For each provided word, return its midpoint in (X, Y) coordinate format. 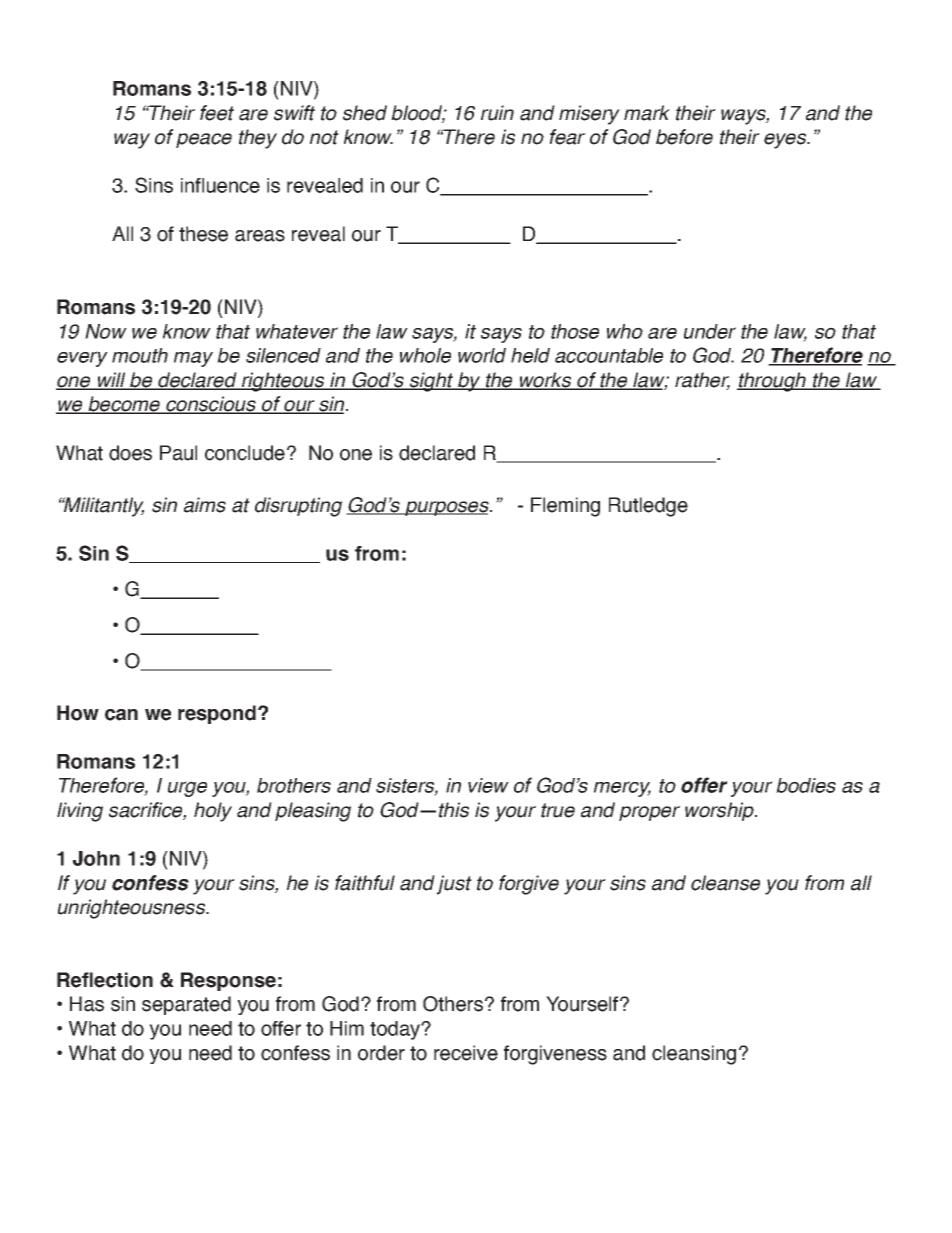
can (121, 715)
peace (204, 140)
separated (186, 1005)
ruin (497, 113)
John (96, 858)
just (454, 885)
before (684, 137)
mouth (140, 355)
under (710, 331)
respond (217, 714)
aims (205, 505)
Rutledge (648, 507)
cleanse (725, 883)
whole (425, 355)
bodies (806, 785)
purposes (447, 508)
